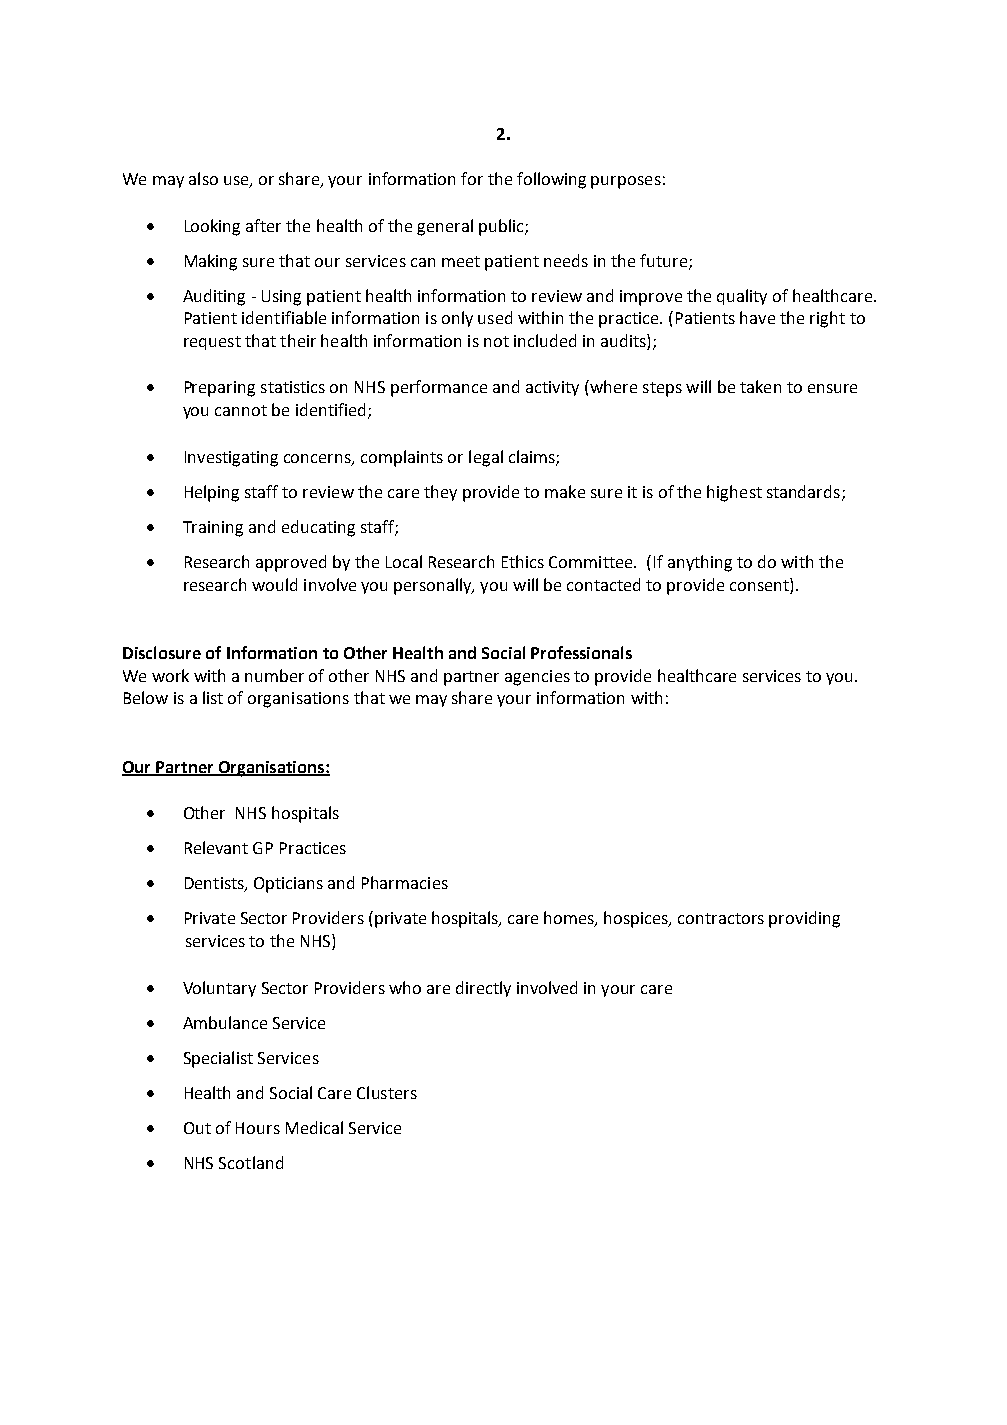  I want to click on public, so click(502, 227).
